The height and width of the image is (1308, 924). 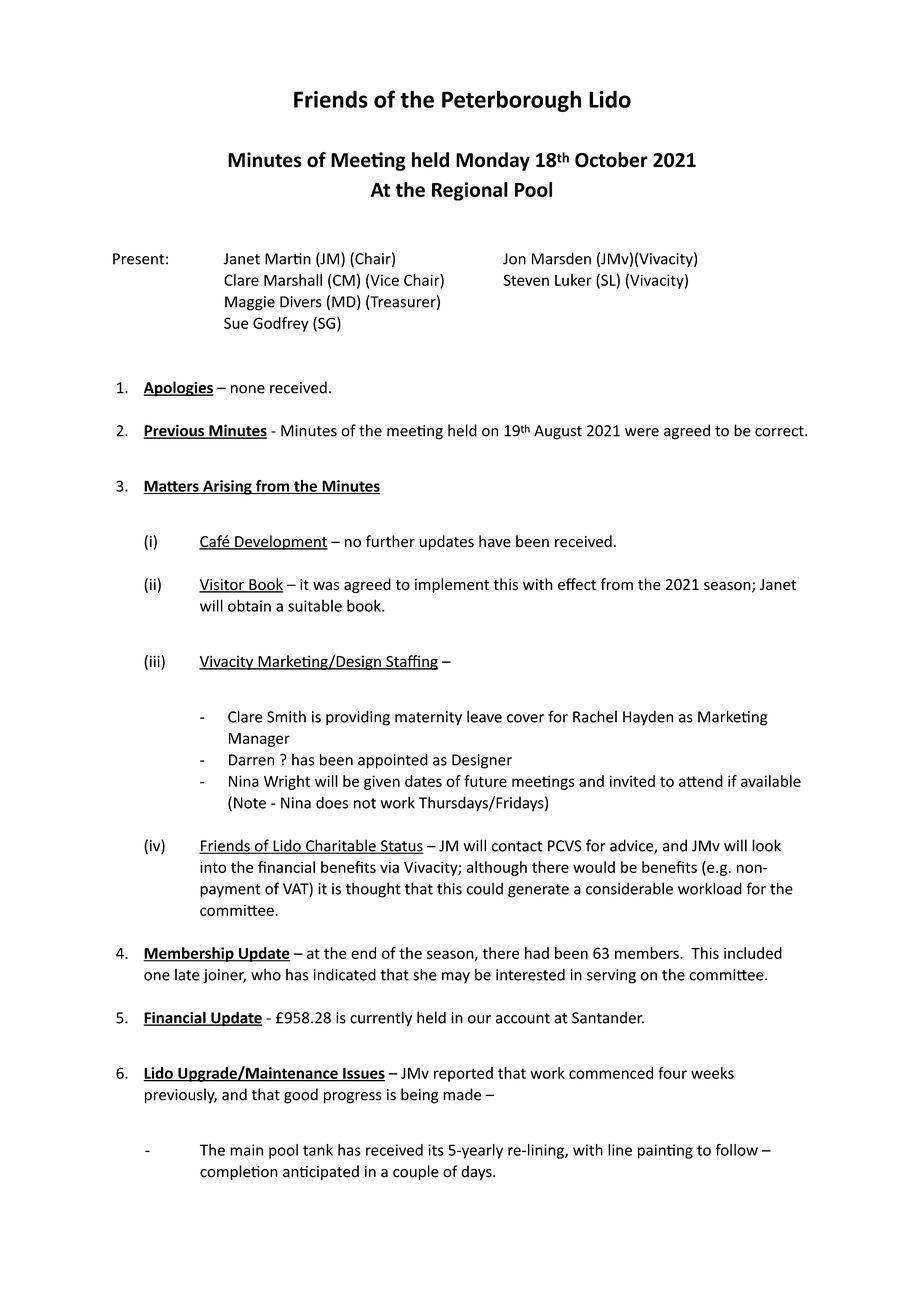 What do you see at coordinates (250, 803) in the image?
I see `Note` at bounding box center [250, 803].
